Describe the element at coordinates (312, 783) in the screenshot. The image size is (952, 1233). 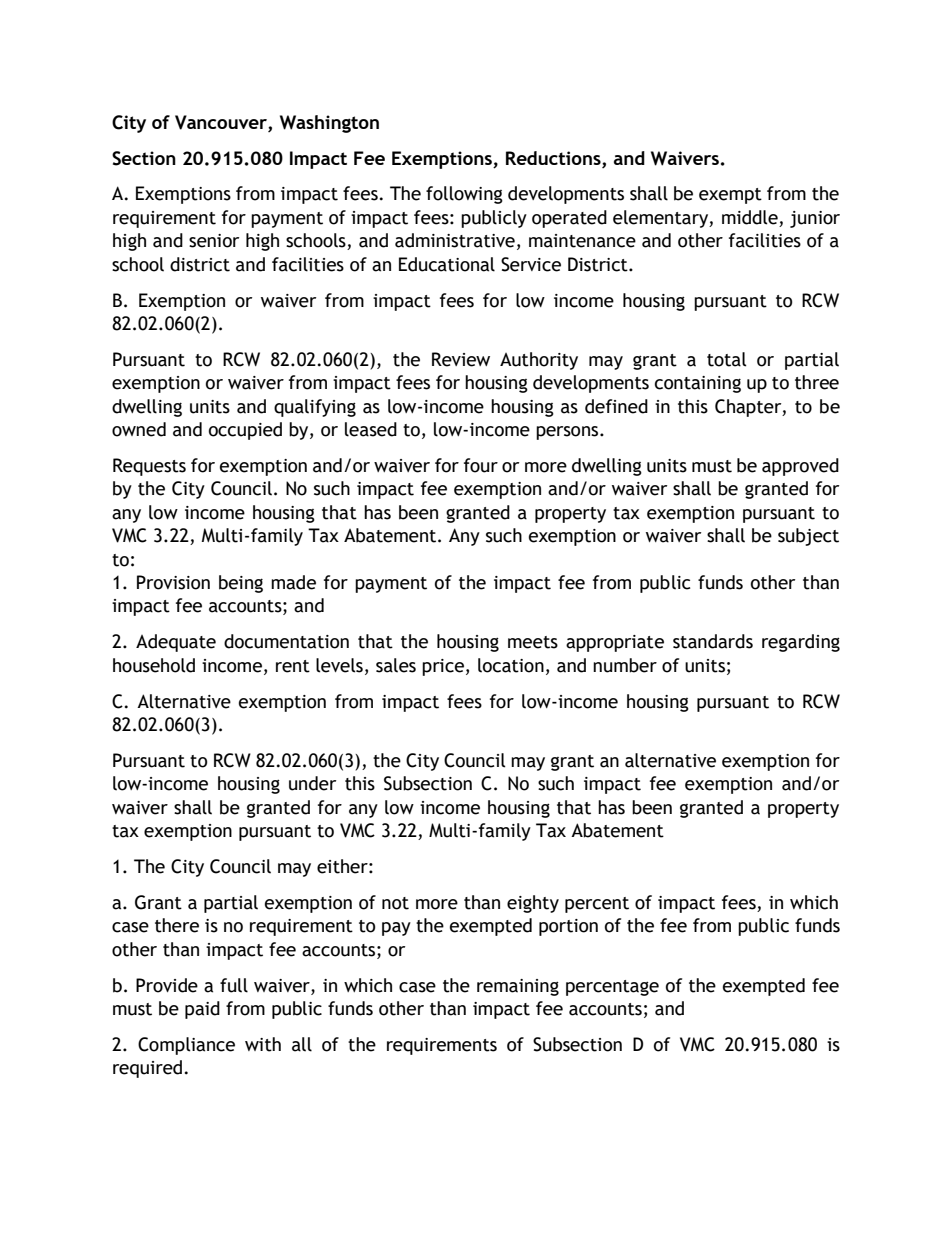
I see `under` at that location.
